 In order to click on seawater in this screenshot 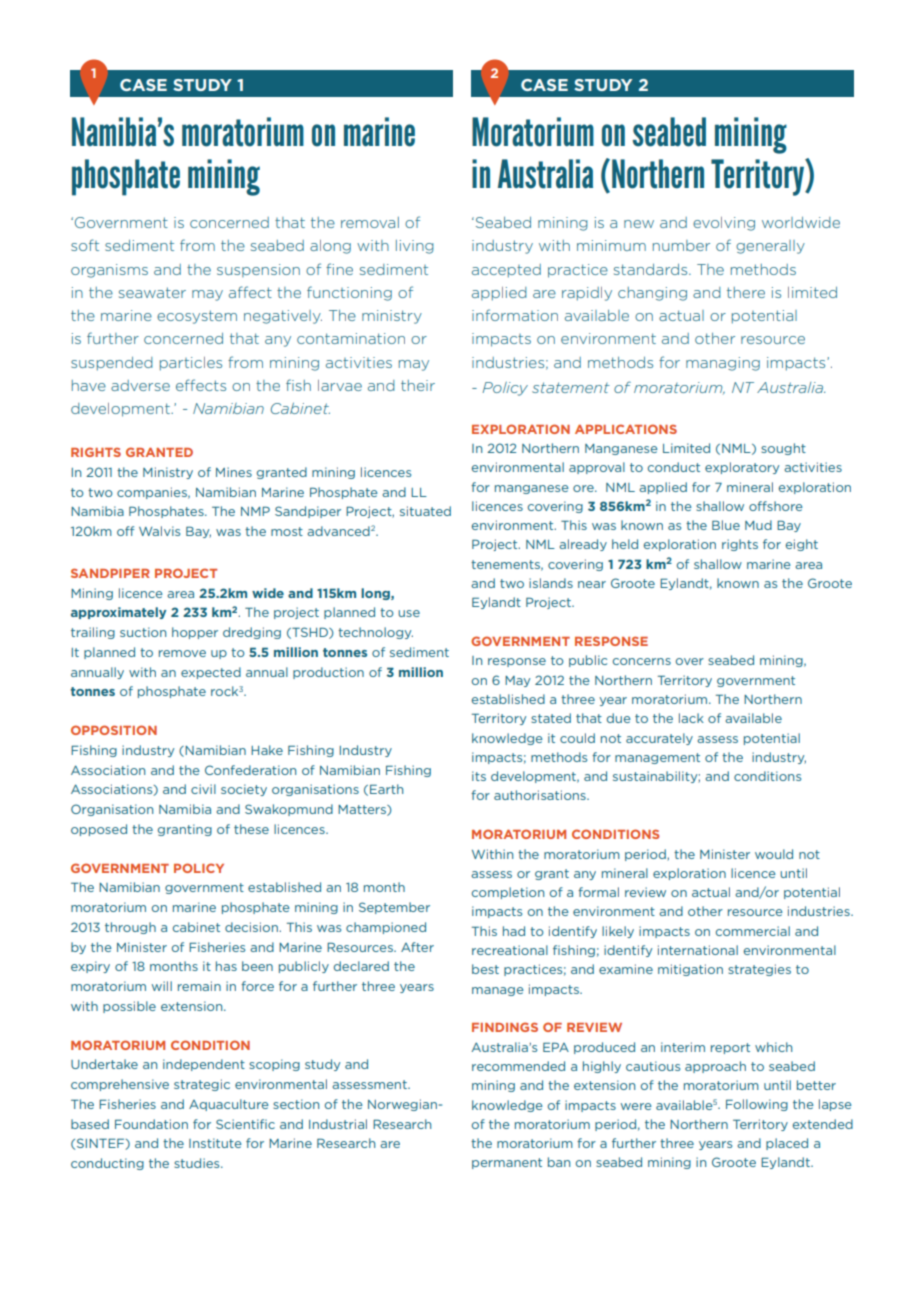, I will do `click(152, 292)`.
